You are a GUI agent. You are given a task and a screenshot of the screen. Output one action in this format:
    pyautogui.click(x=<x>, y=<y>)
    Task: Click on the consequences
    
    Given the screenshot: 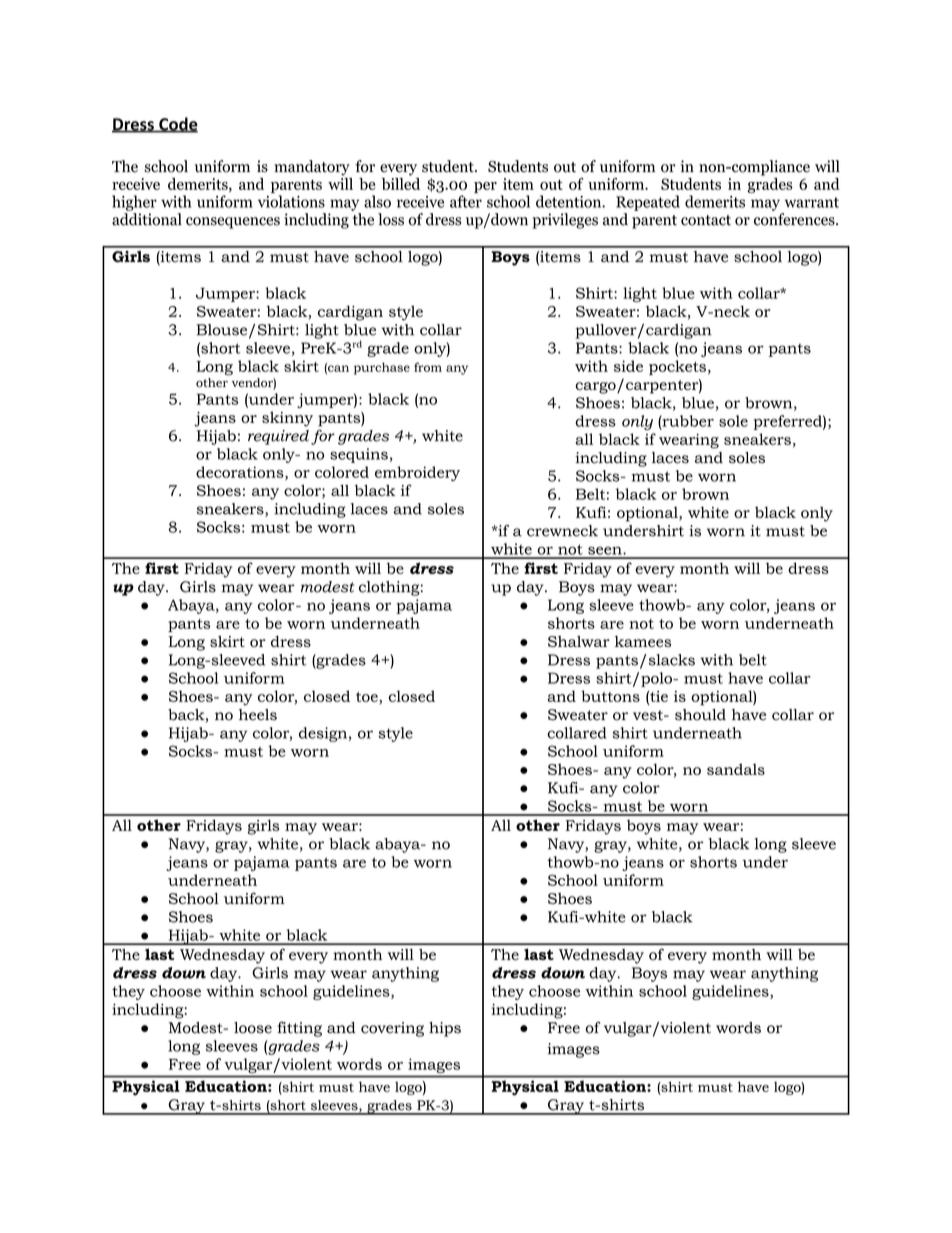 What is the action you would take?
    pyautogui.click(x=233, y=223)
